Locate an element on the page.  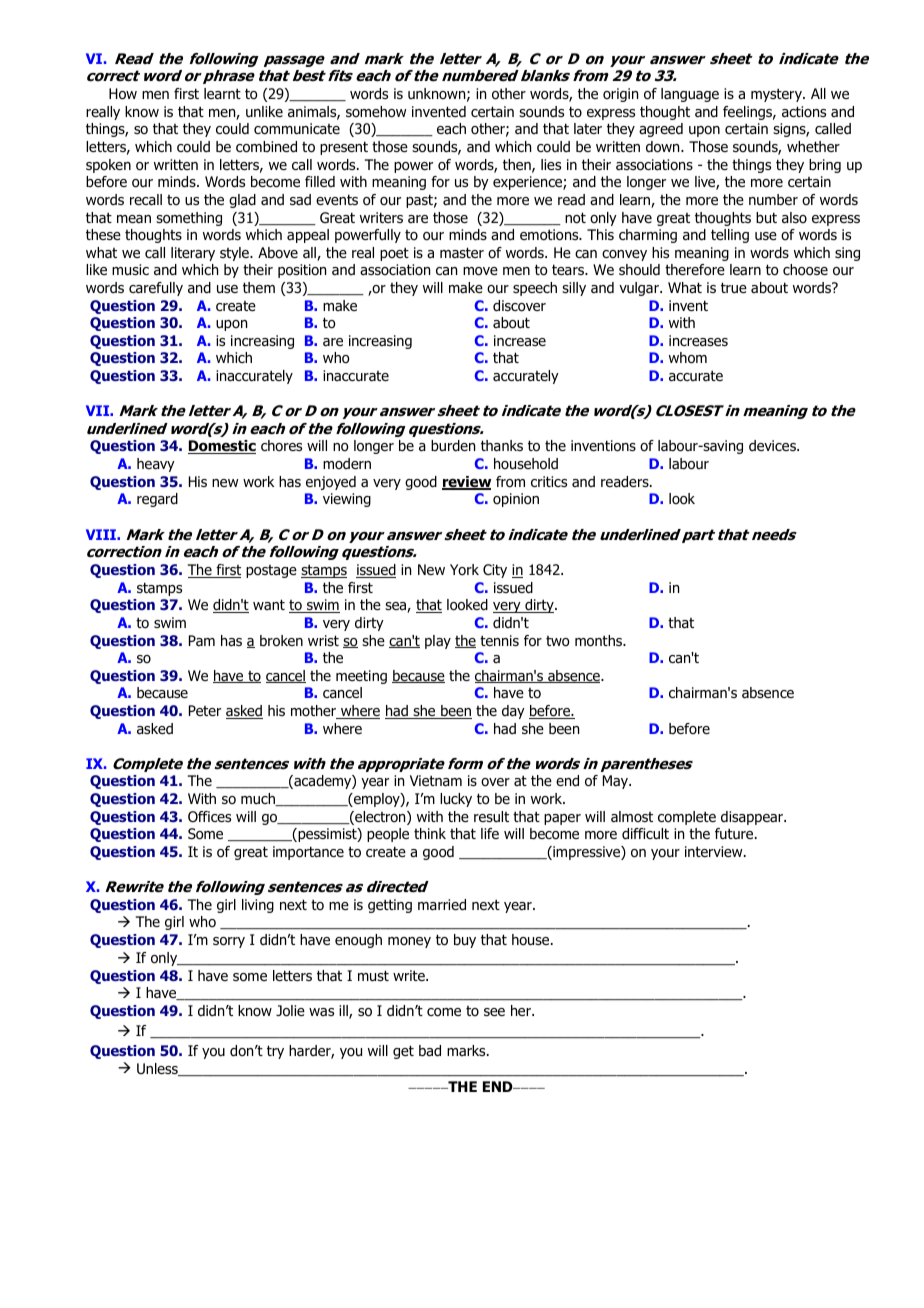
lies is located at coordinates (551, 164).
